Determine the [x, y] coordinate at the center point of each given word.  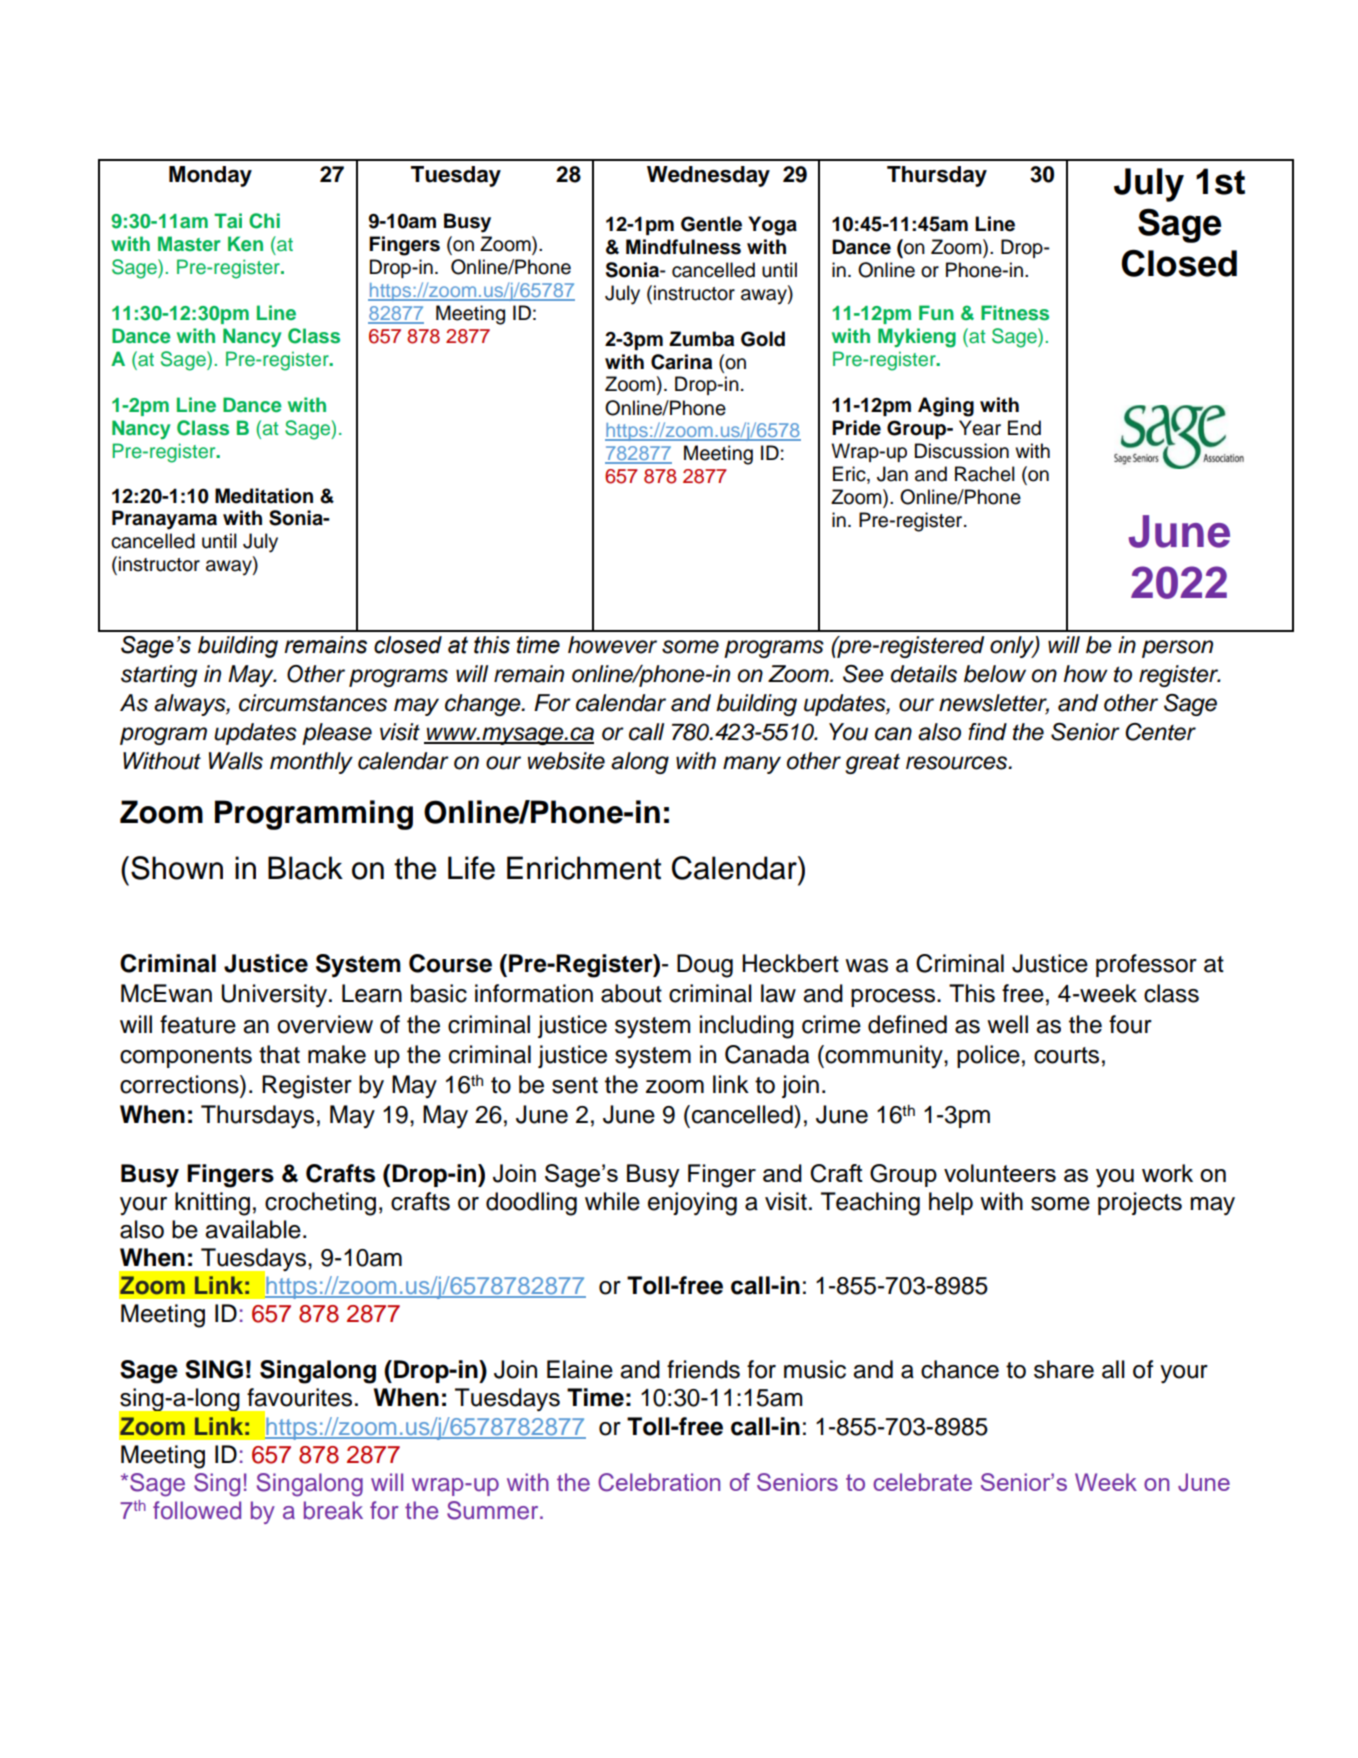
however [612, 645]
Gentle [711, 224]
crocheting [320, 1204]
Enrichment [584, 868]
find [987, 732]
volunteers [1000, 1173]
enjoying [692, 1204]
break [333, 1510]
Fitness [1015, 313]
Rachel [985, 474]
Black [305, 868]
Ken [245, 243]
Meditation [264, 496]
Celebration [659, 1482]
